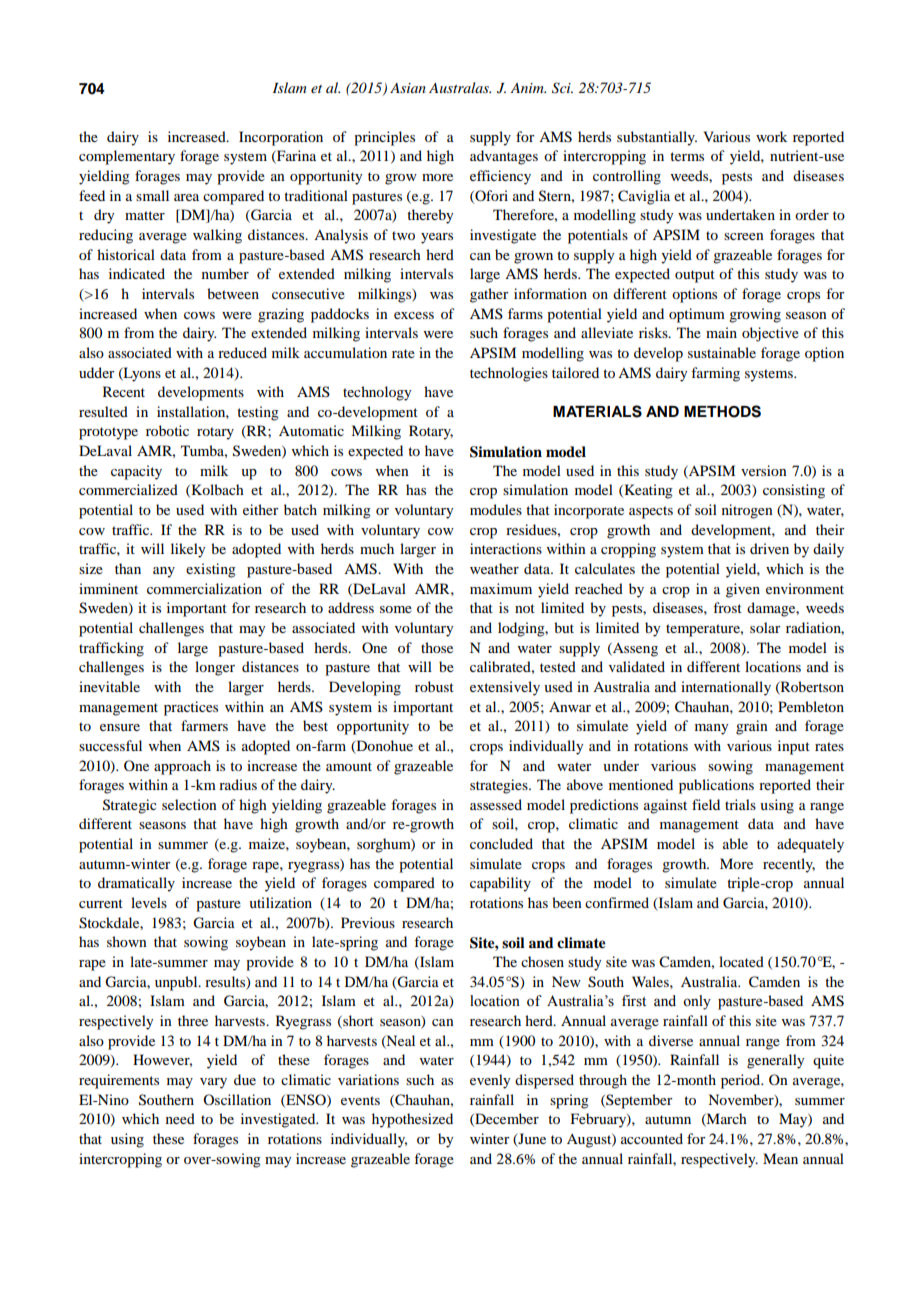 The width and height of the screenshot is (924, 1308). I want to click on advantages, so click(504, 157).
